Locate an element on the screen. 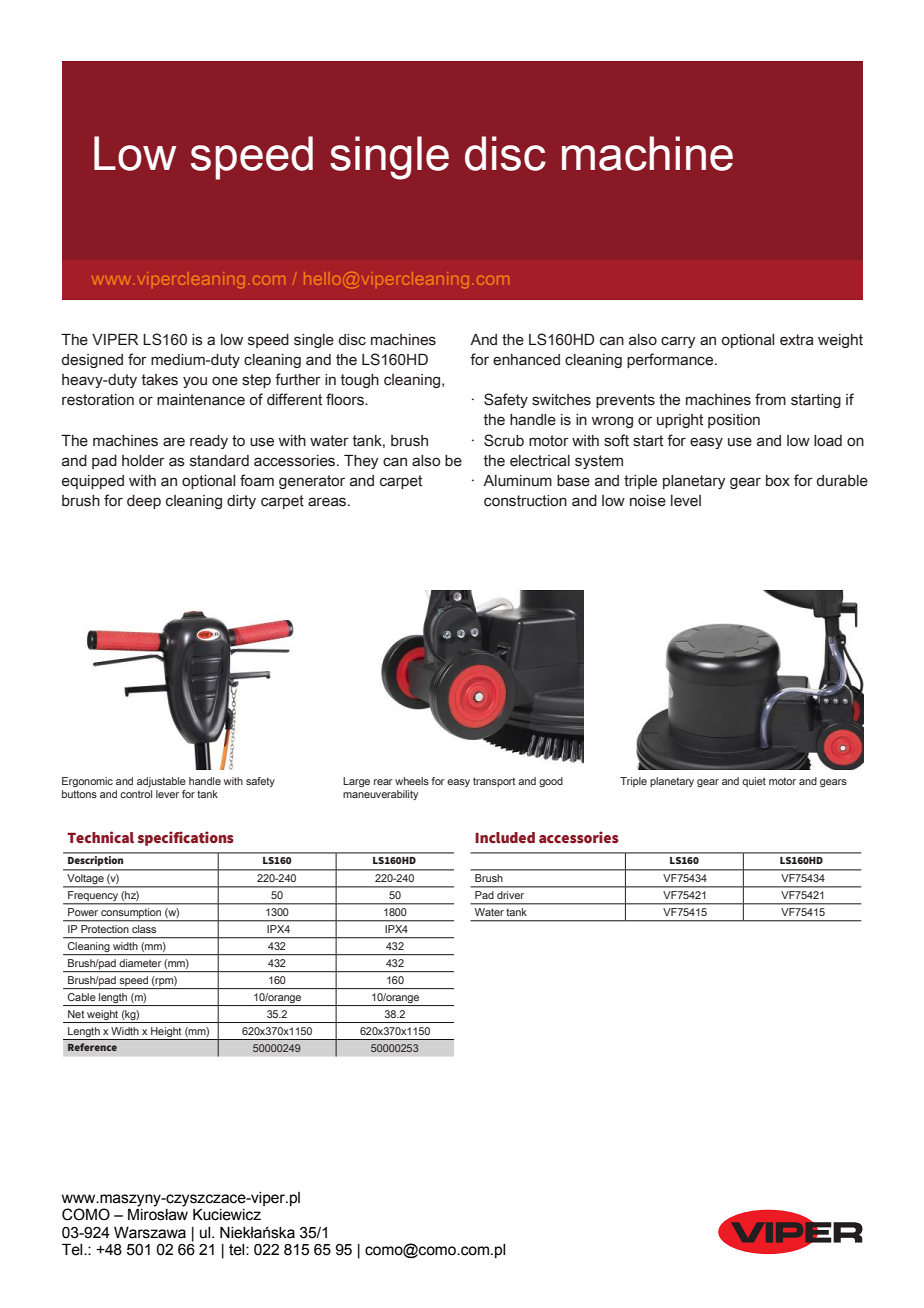  level is located at coordinates (686, 501).
